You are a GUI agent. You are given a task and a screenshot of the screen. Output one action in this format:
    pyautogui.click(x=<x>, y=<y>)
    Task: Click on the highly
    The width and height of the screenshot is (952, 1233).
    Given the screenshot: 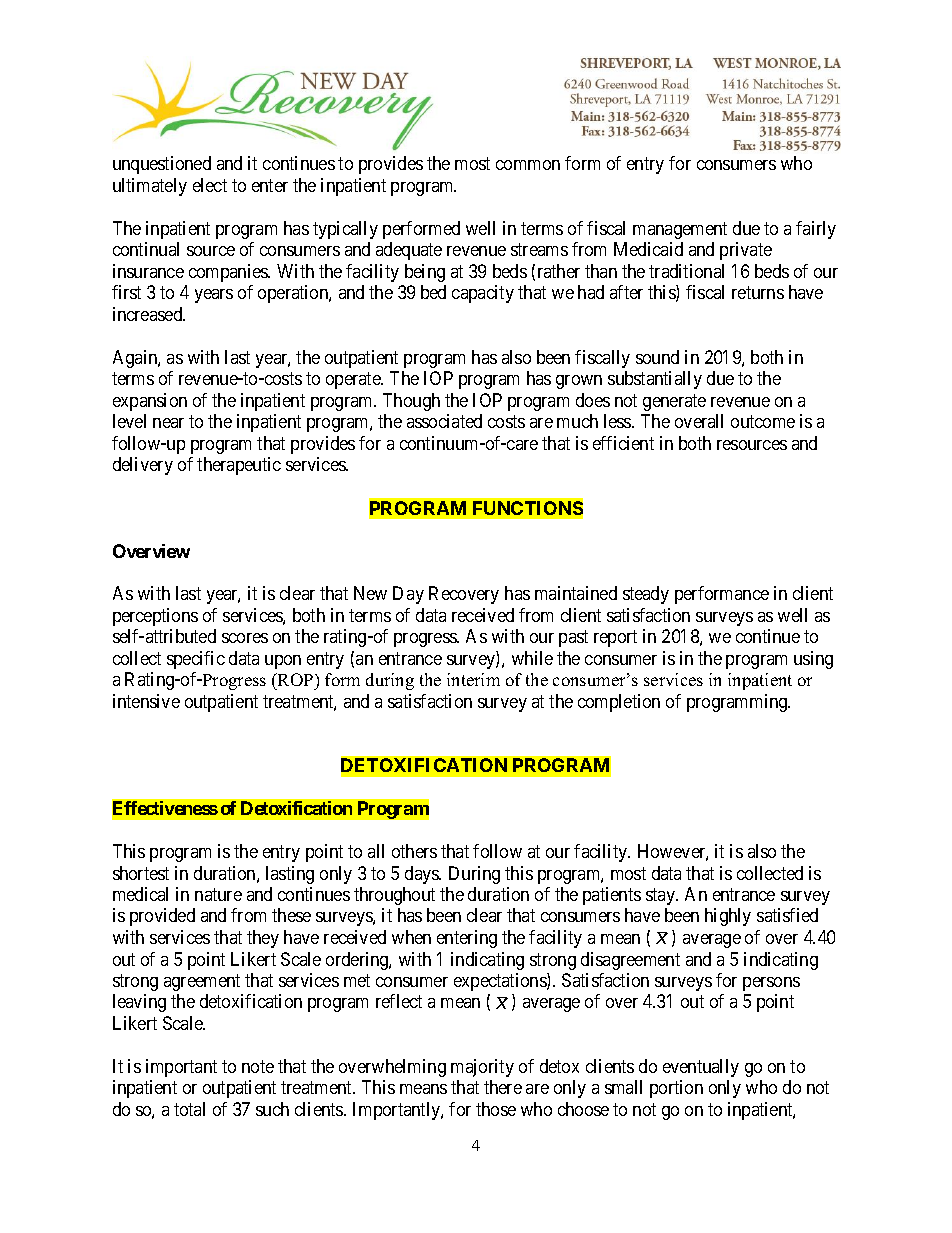 What is the action you would take?
    pyautogui.click(x=728, y=917)
